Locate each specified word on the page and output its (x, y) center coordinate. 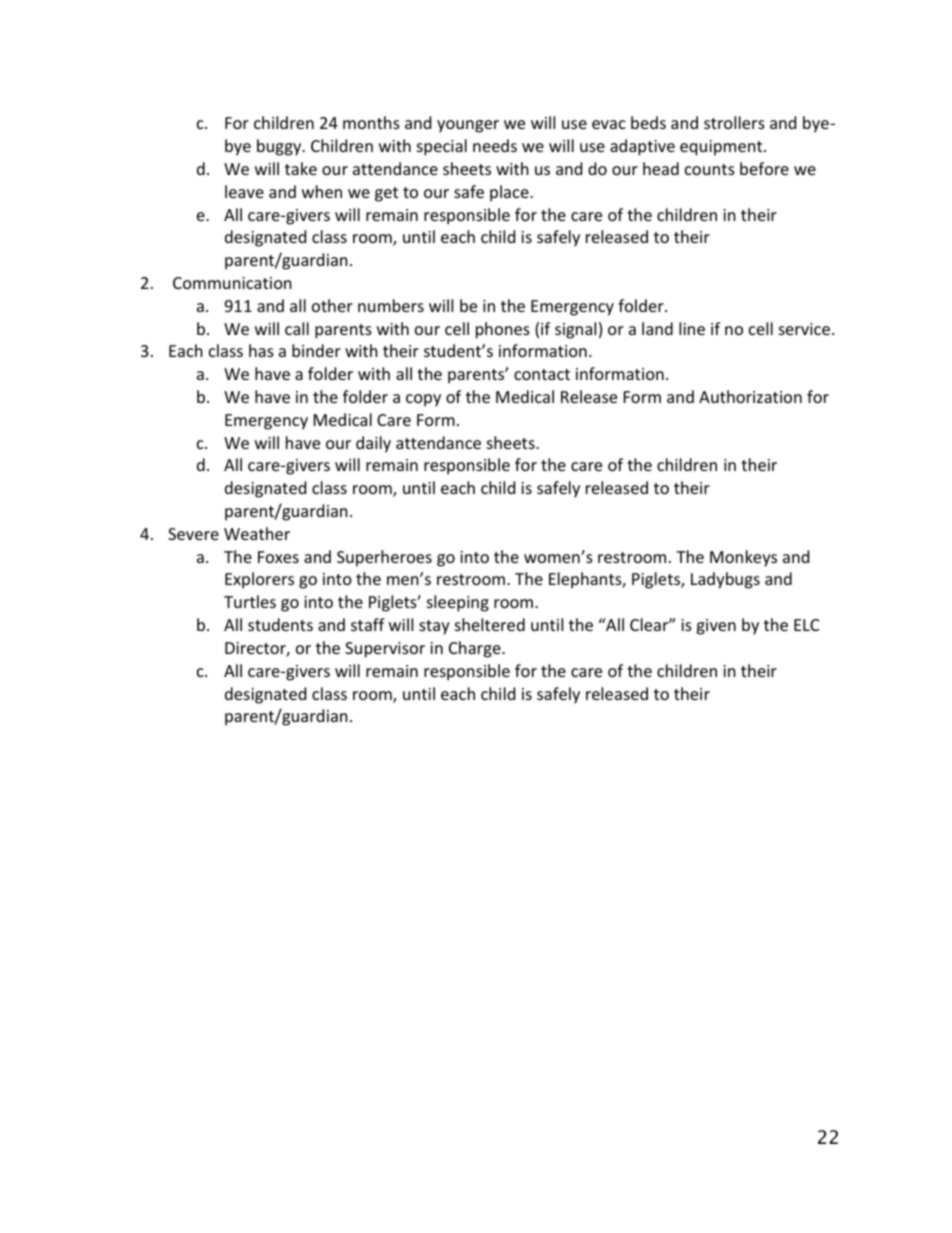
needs (495, 145)
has (261, 350)
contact (542, 374)
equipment (722, 148)
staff (368, 624)
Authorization (750, 396)
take (301, 168)
